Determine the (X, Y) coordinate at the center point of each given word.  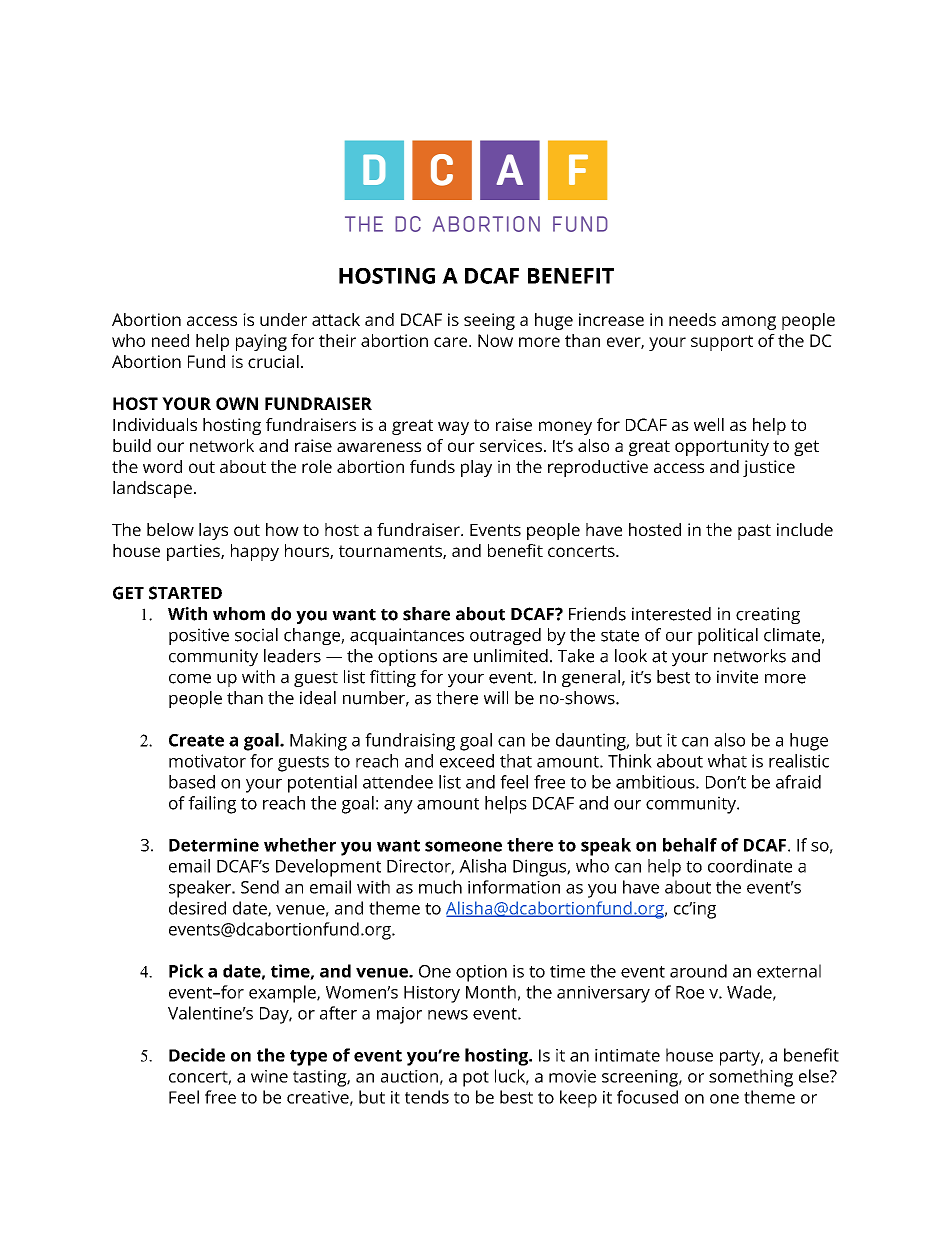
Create (196, 740)
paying (261, 342)
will (496, 697)
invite (737, 677)
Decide (197, 1055)
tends (427, 1097)
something (751, 1078)
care (452, 342)
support (722, 343)
